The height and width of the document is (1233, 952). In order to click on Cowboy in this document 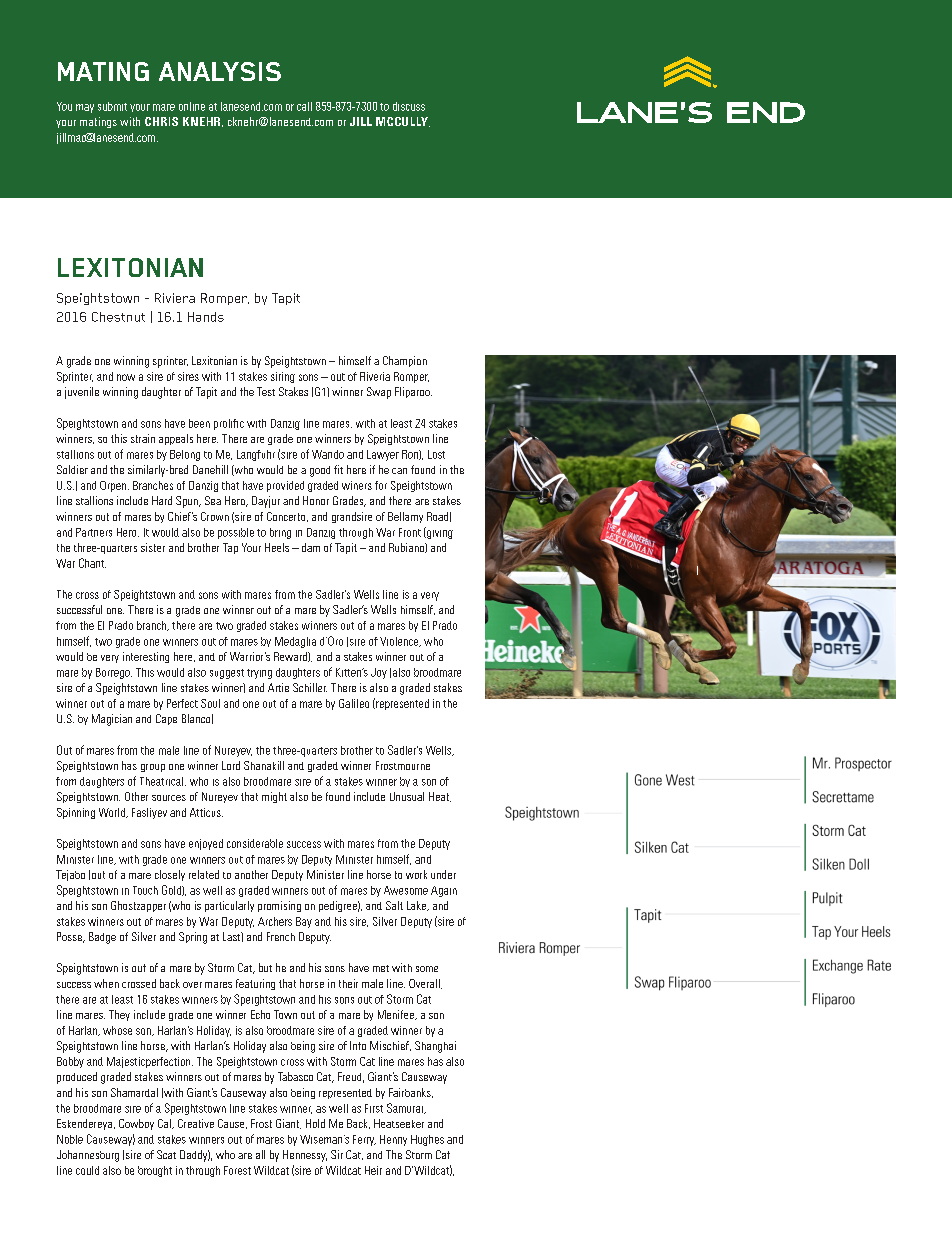, I will do `click(136, 1124)`.
